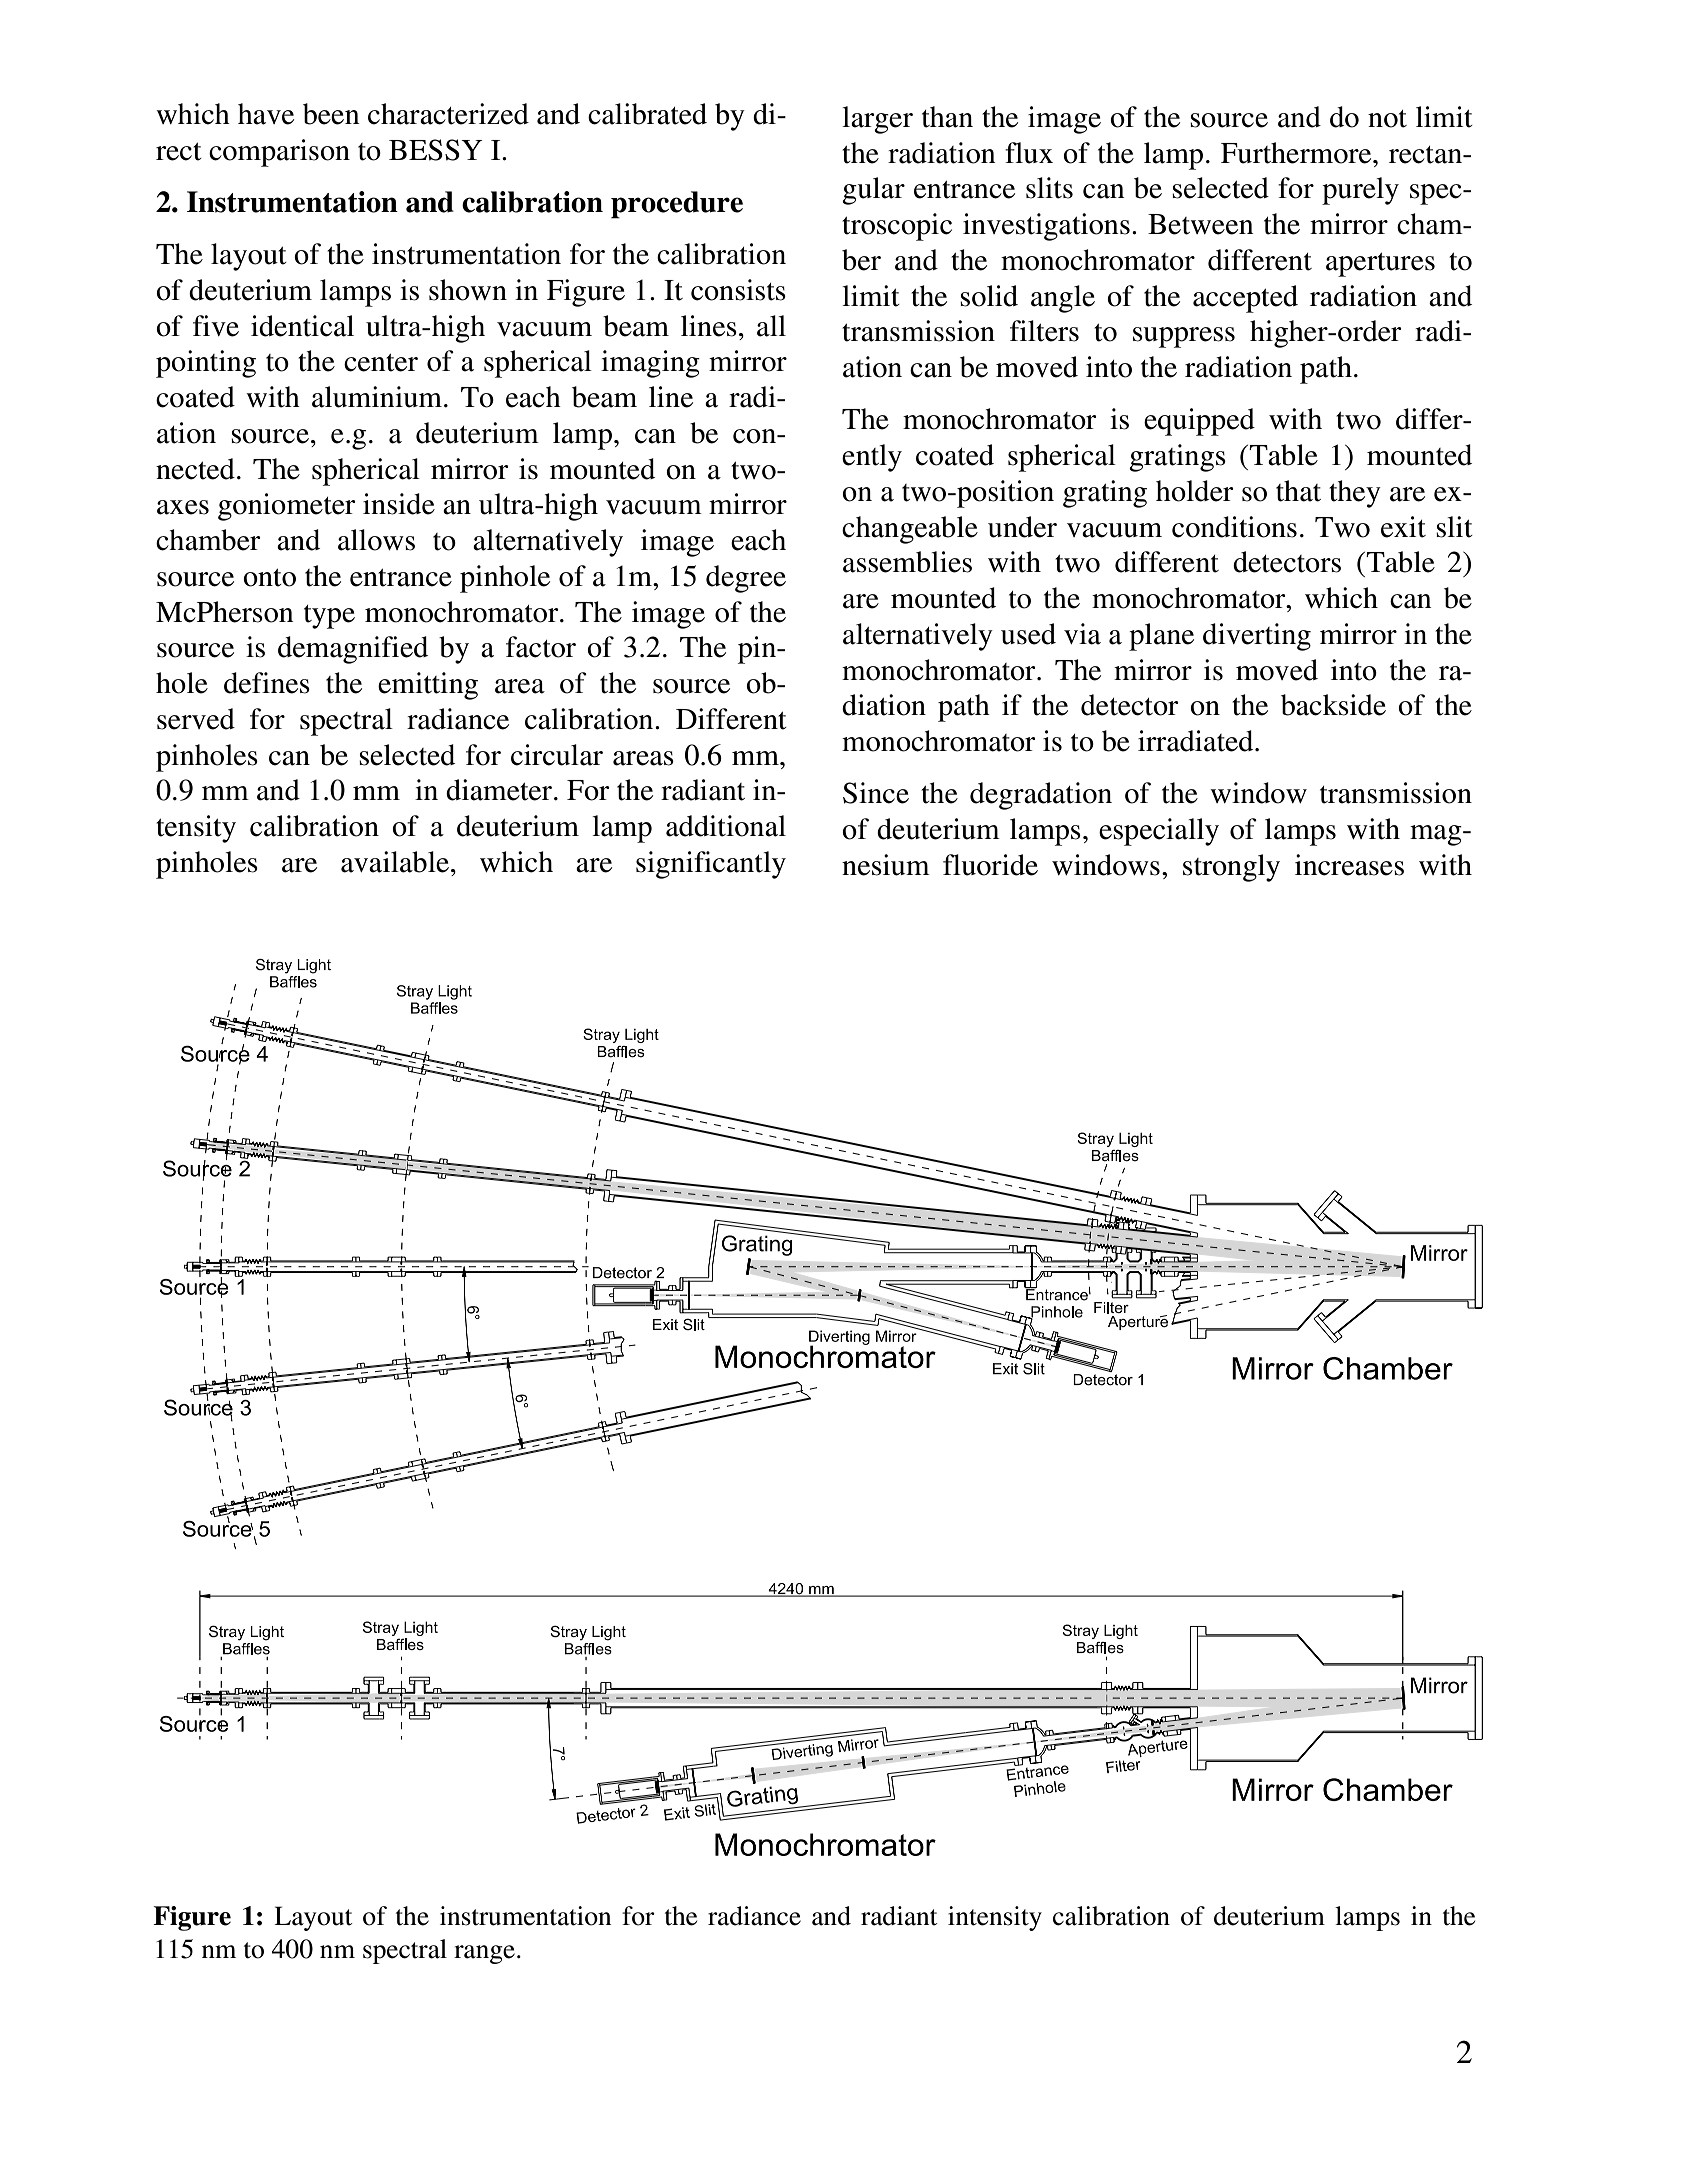  I want to click on larger, so click(877, 120).
